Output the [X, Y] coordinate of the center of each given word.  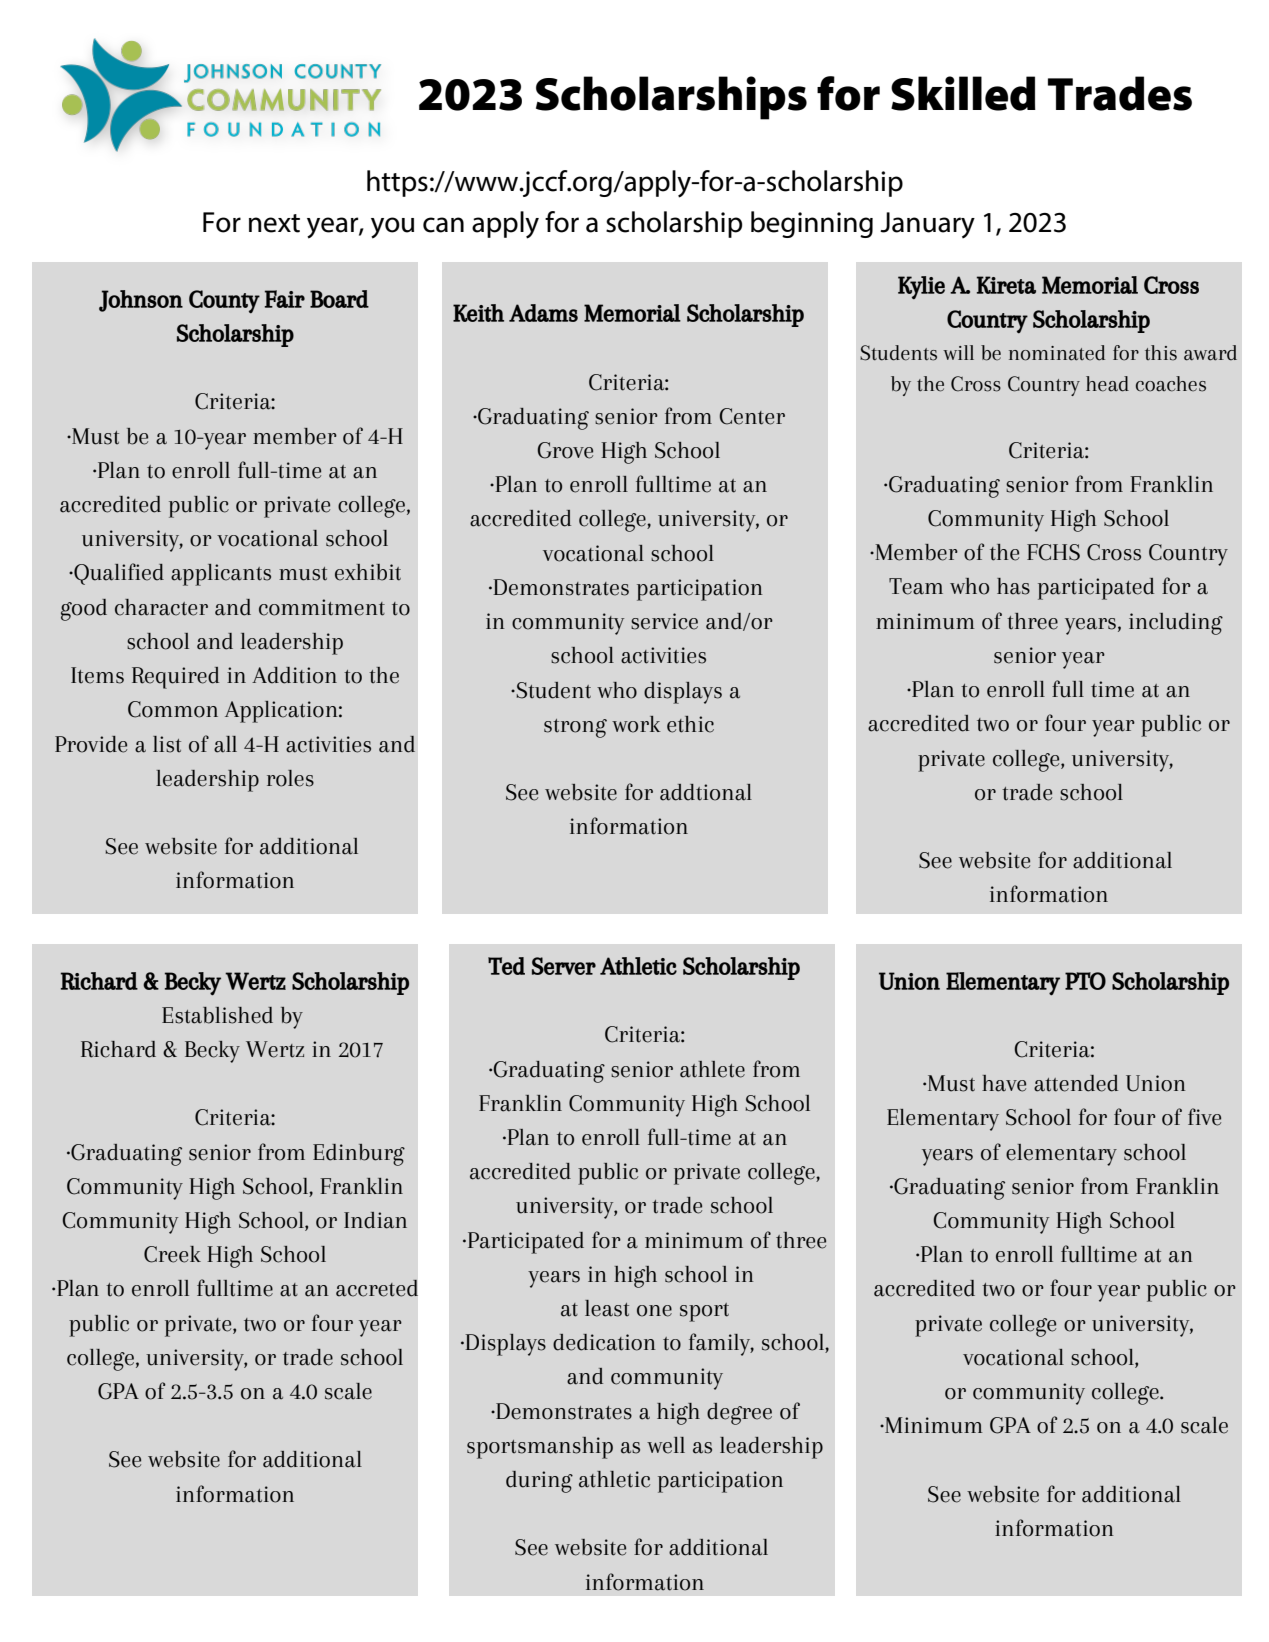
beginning [812, 224]
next [274, 223]
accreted [377, 1288]
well [666, 1445]
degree [739, 1414]
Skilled [963, 93]
